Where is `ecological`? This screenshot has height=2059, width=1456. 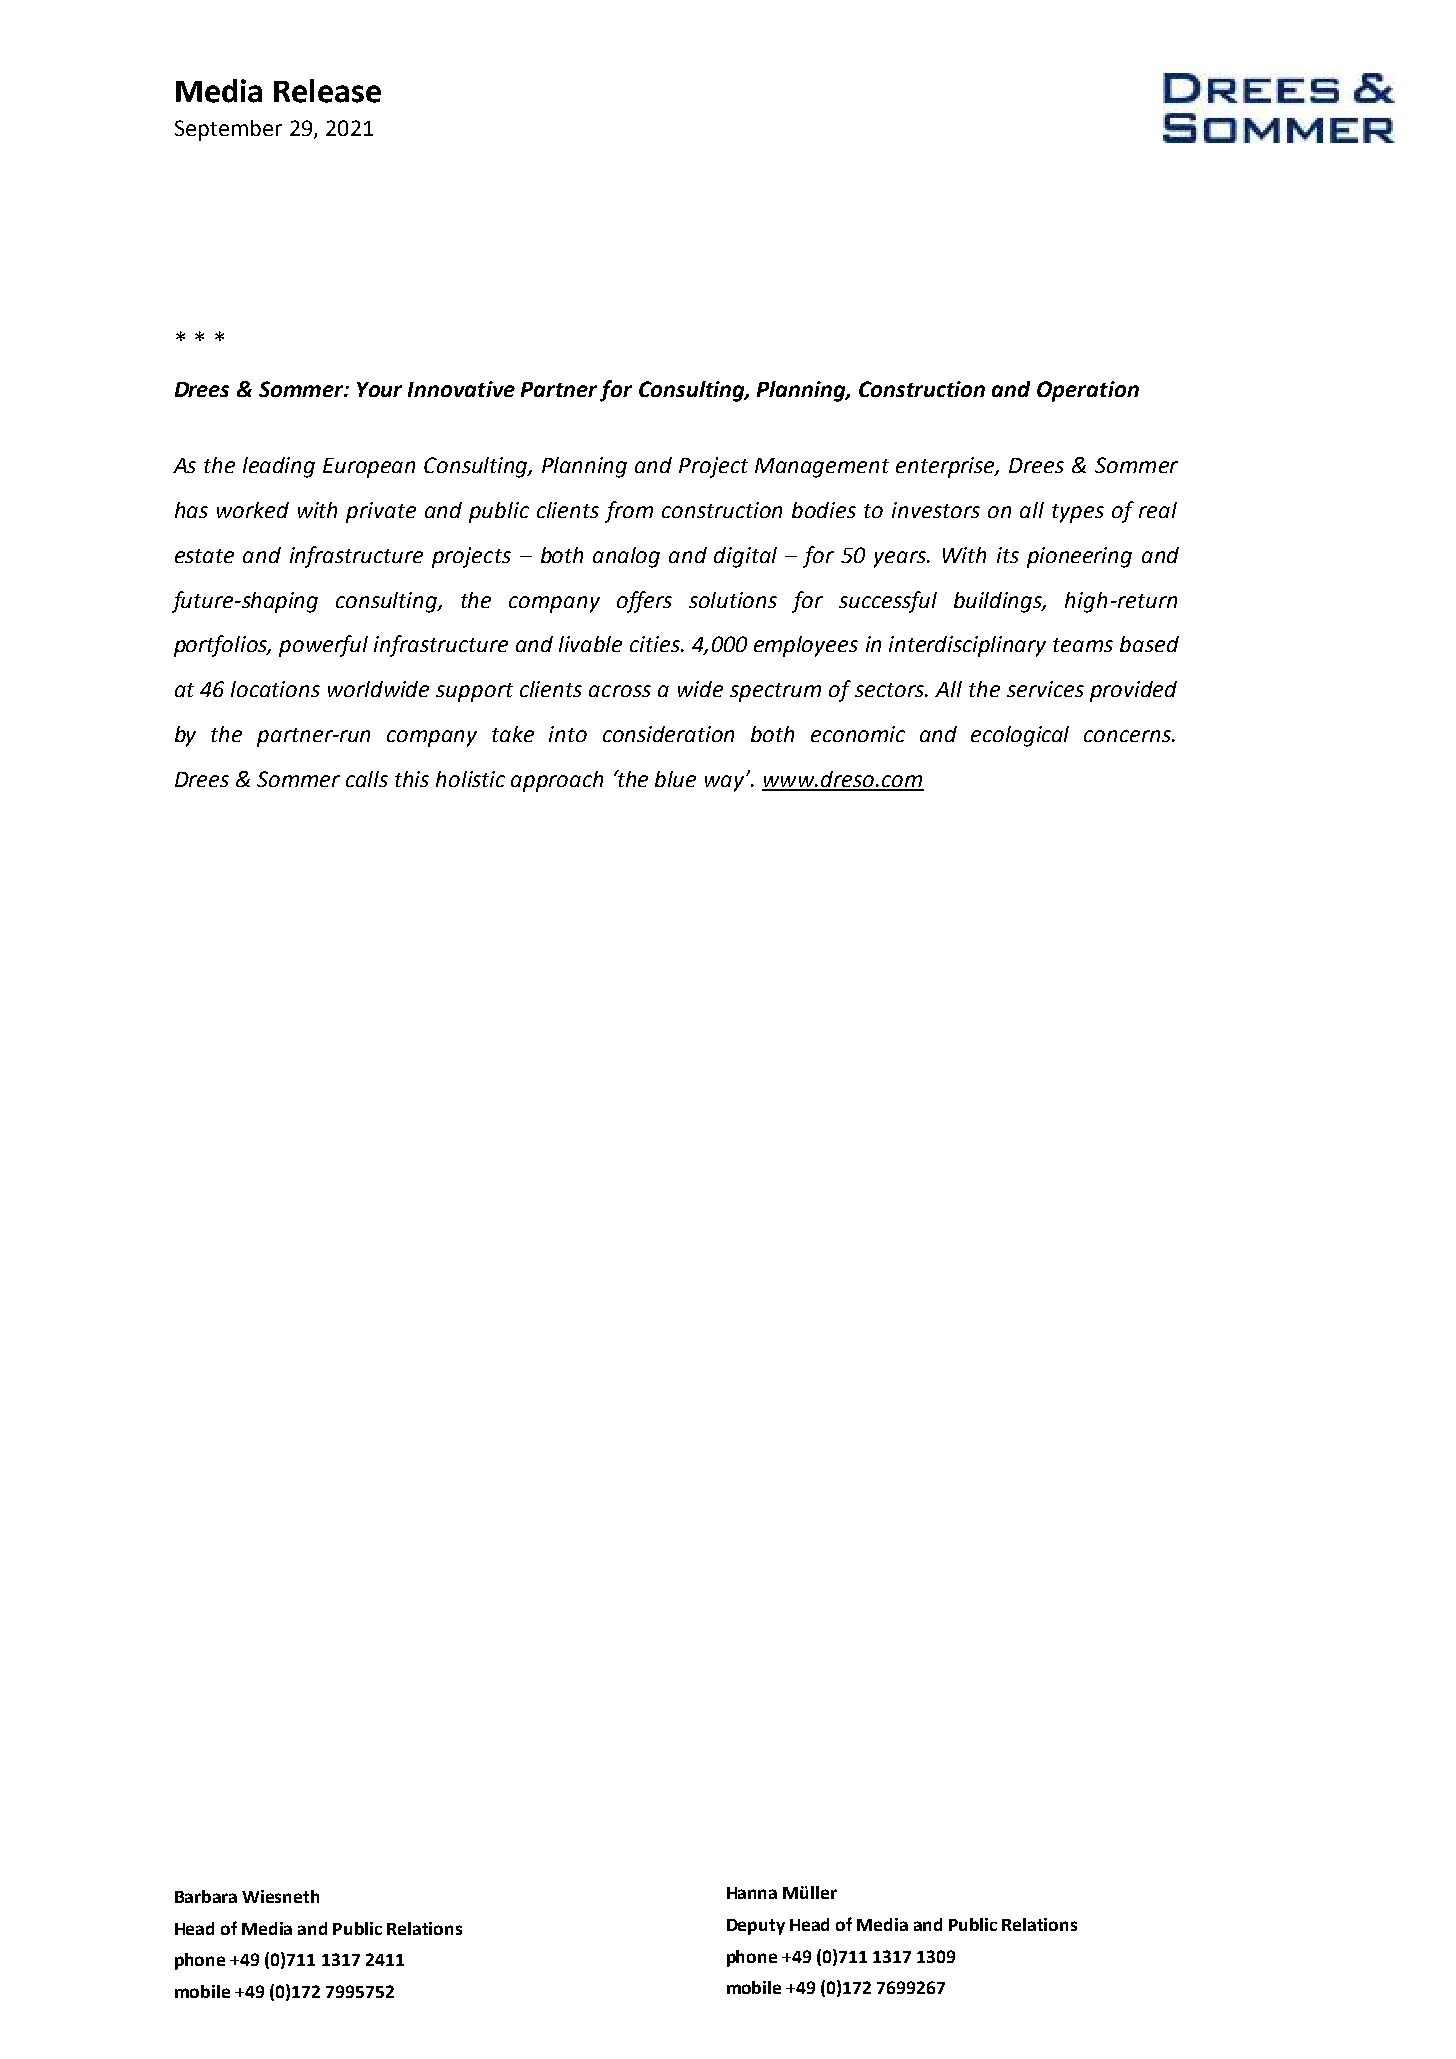 ecological is located at coordinates (1020, 736).
